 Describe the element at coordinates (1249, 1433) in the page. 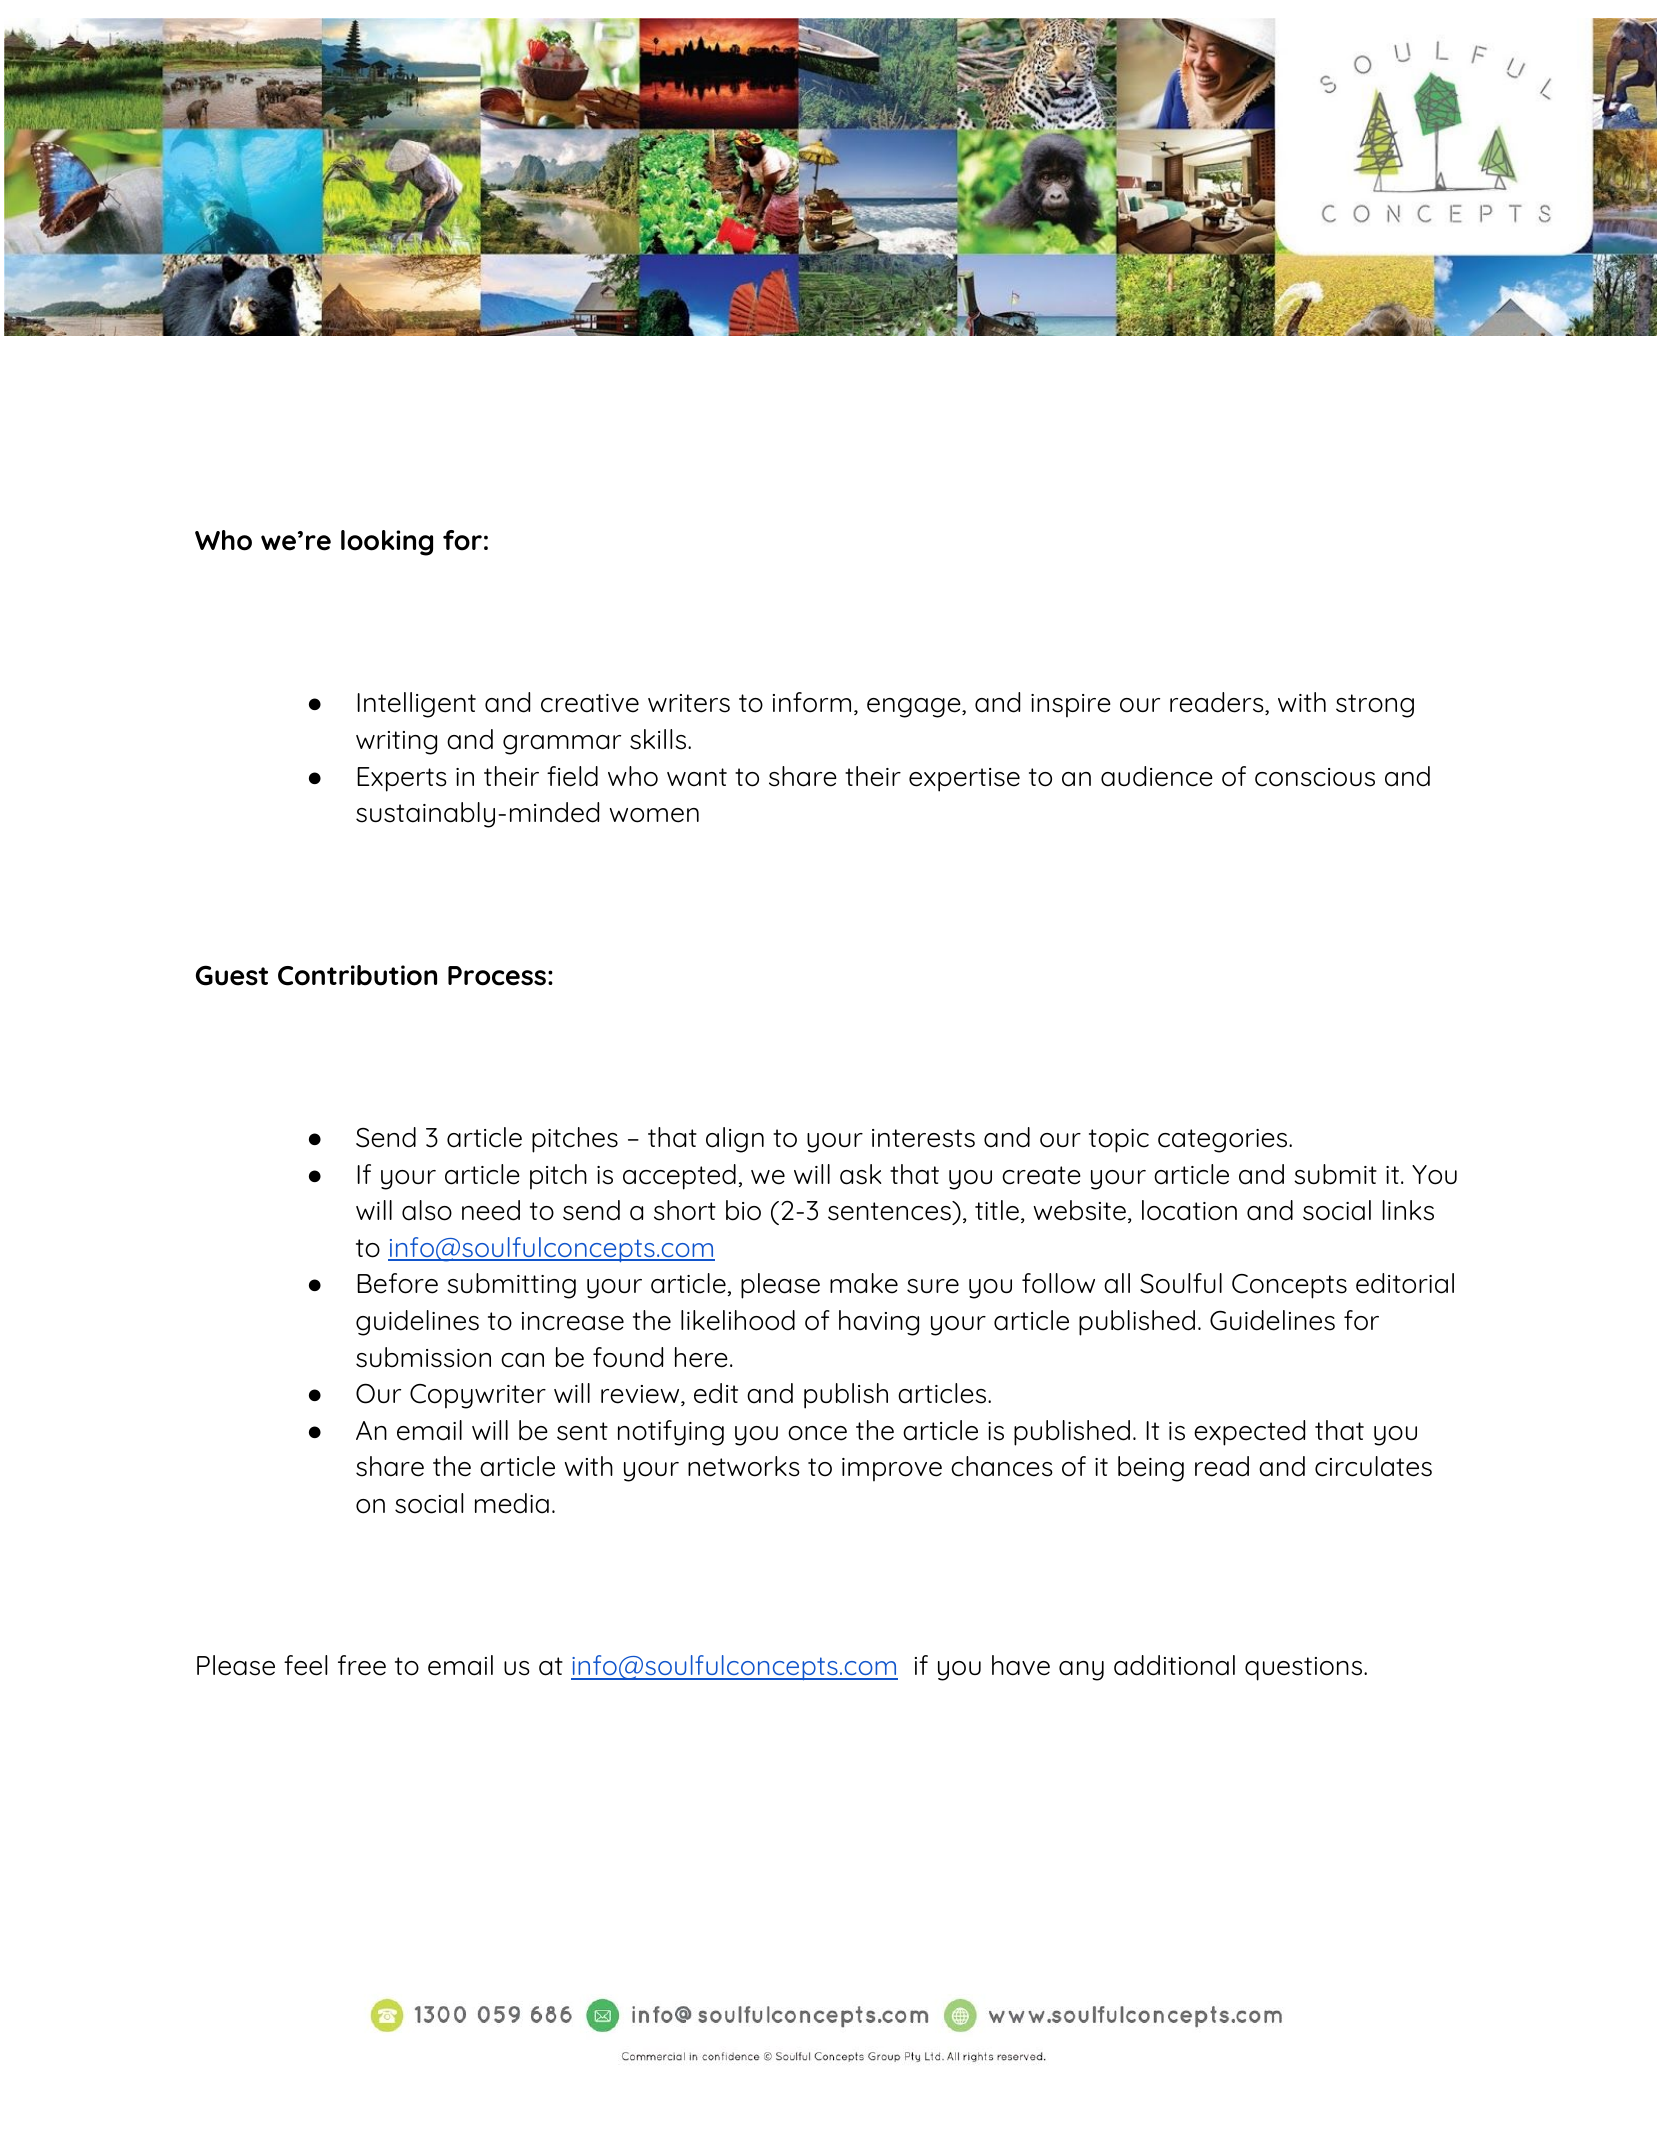

I see `expected` at that location.
